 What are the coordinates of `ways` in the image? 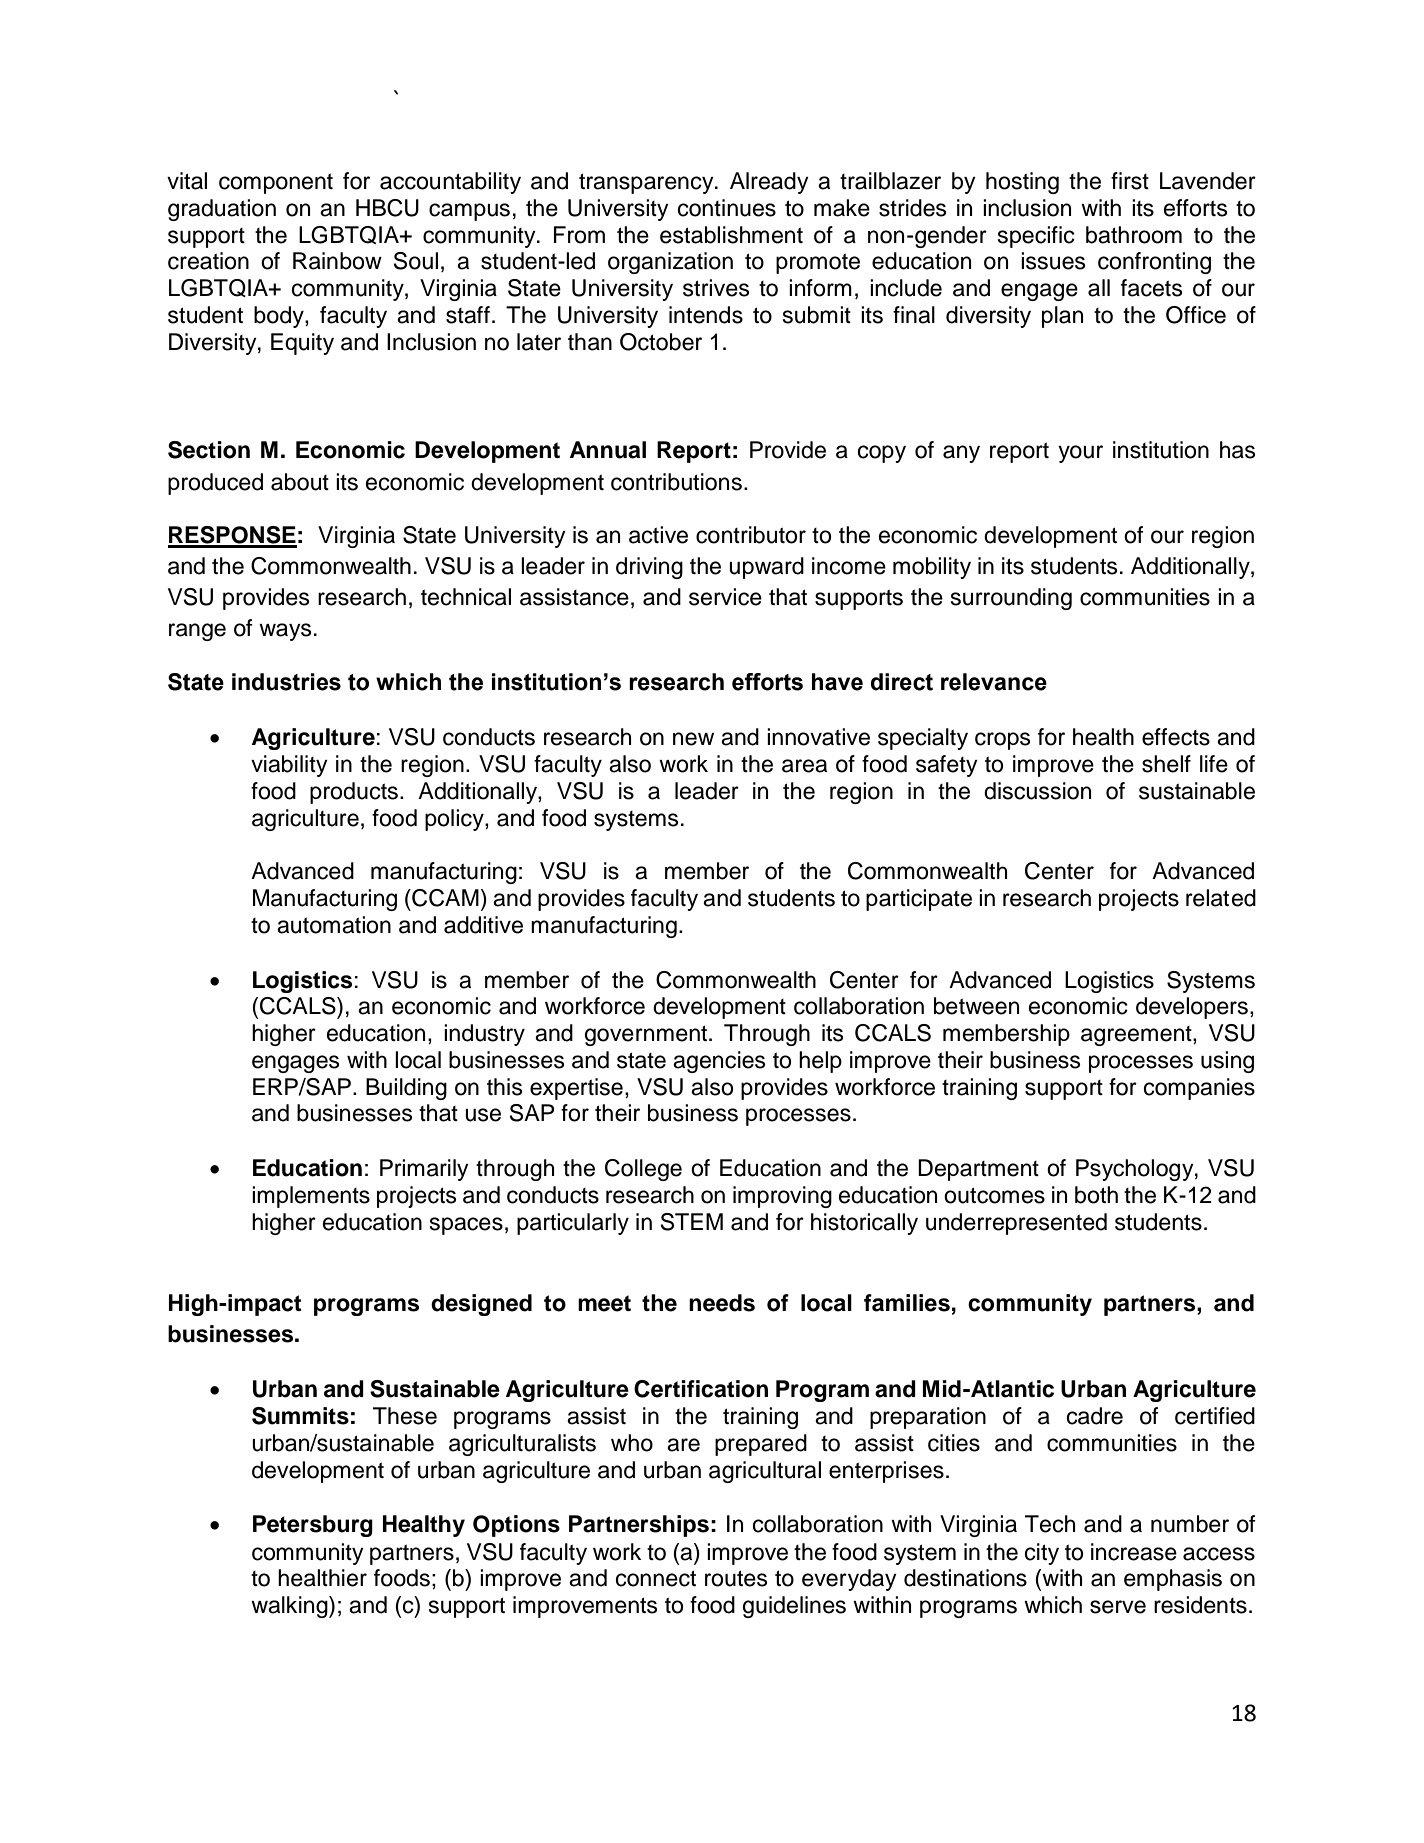 It's located at (285, 632).
